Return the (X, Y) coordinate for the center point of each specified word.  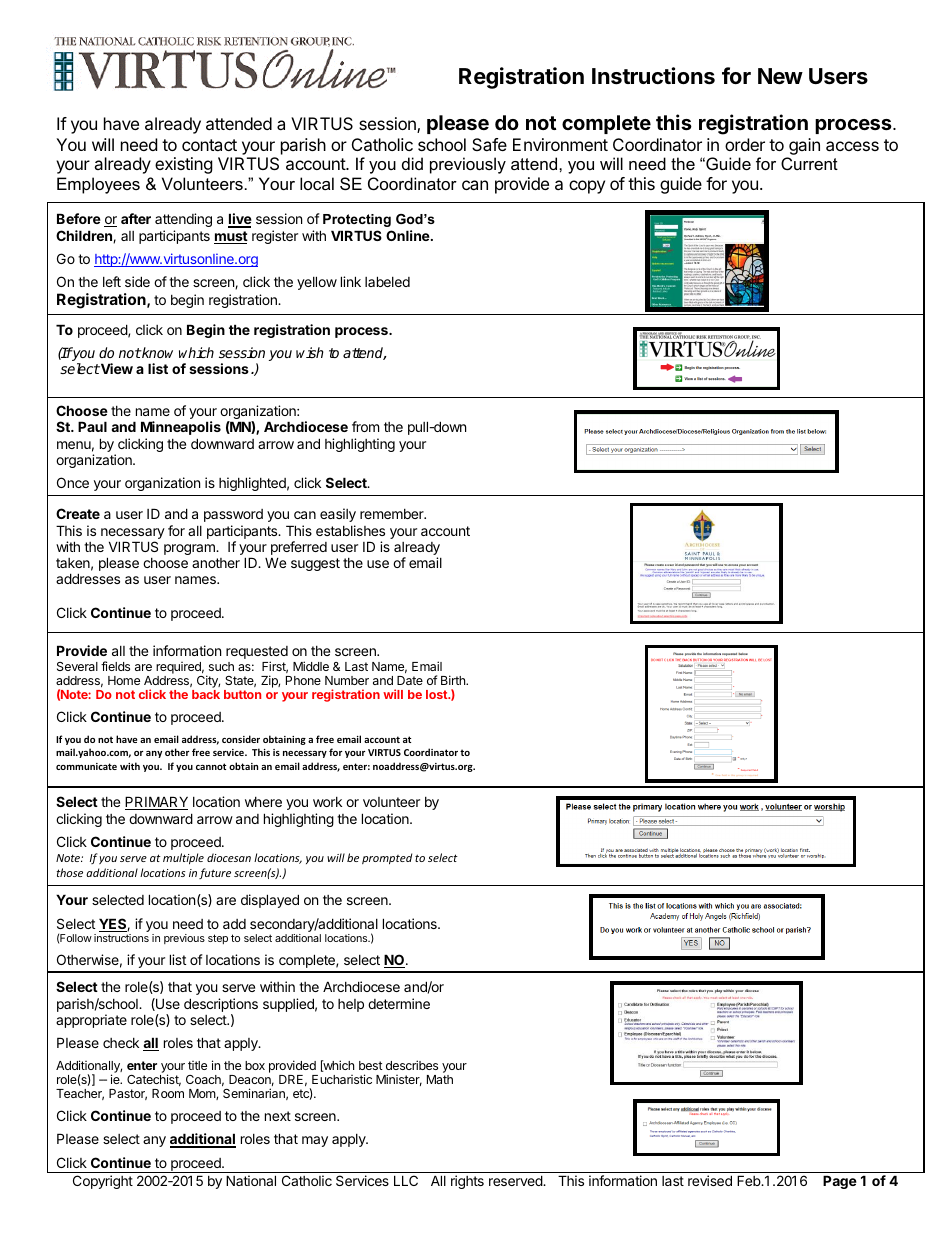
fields (115, 666)
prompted (387, 859)
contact (209, 145)
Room (168, 1093)
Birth (454, 680)
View (116, 368)
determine (399, 1003)
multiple (183, 859)
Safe (489, 144)
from (365, 426)
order (745, 144)
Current (809, 163)
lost (438, 694)
